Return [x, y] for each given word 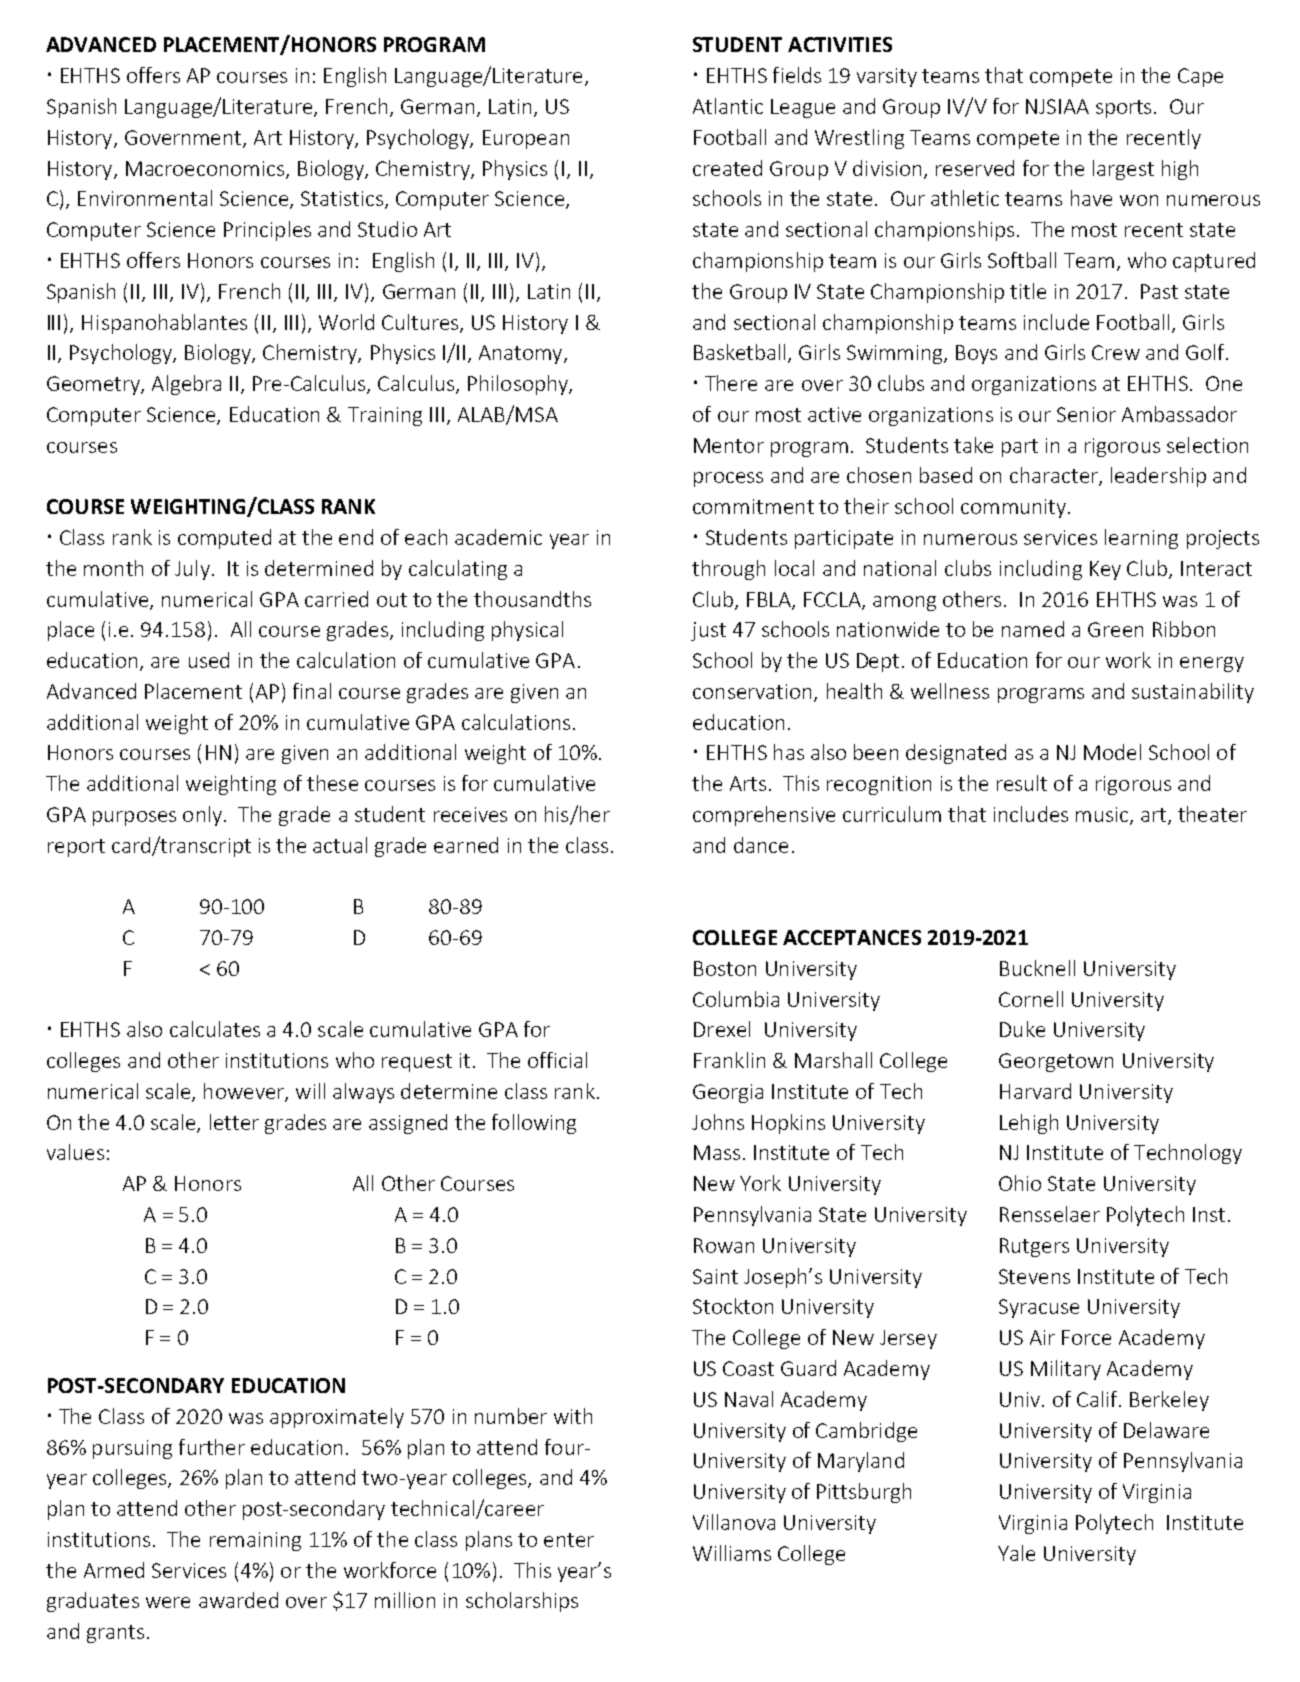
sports [1123, 109]
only [202, 816]
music [1103, 816]
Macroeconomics [206, 169]
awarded [238, 1600]
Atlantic [728, 106]
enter [569, 1540]
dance [761, 845]
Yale [1016, 1553]
